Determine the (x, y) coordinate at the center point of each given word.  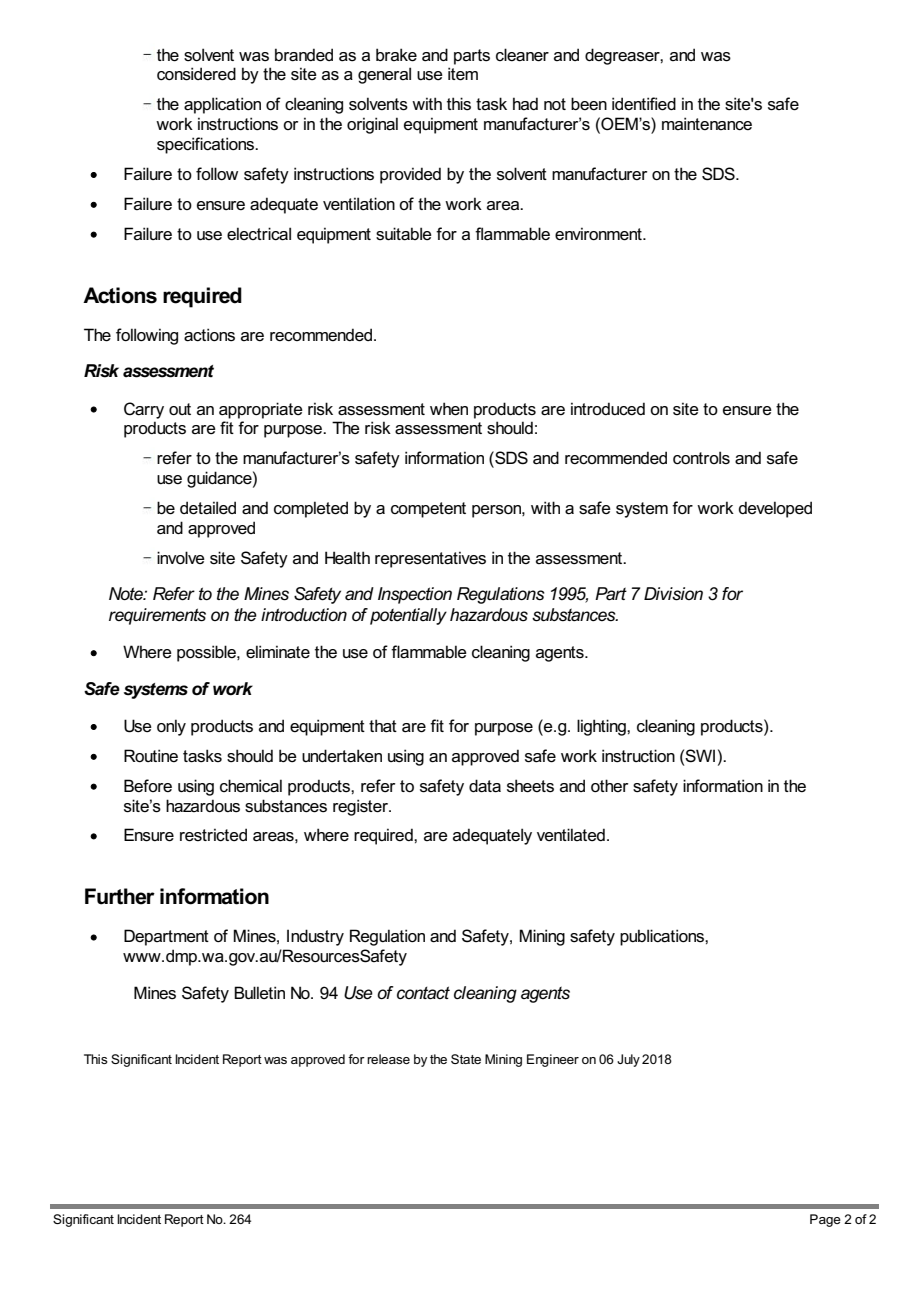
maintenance (707, 124)
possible (207, 653)
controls (701, 458)
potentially (408, 616)
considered (196, 74)
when (449, 409)
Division (673, 594)
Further (120, 896)
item (463, 74)
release (388, 1059)
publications (663, 937)
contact (423, 993)
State (466, 1059)
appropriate (261, 410)
